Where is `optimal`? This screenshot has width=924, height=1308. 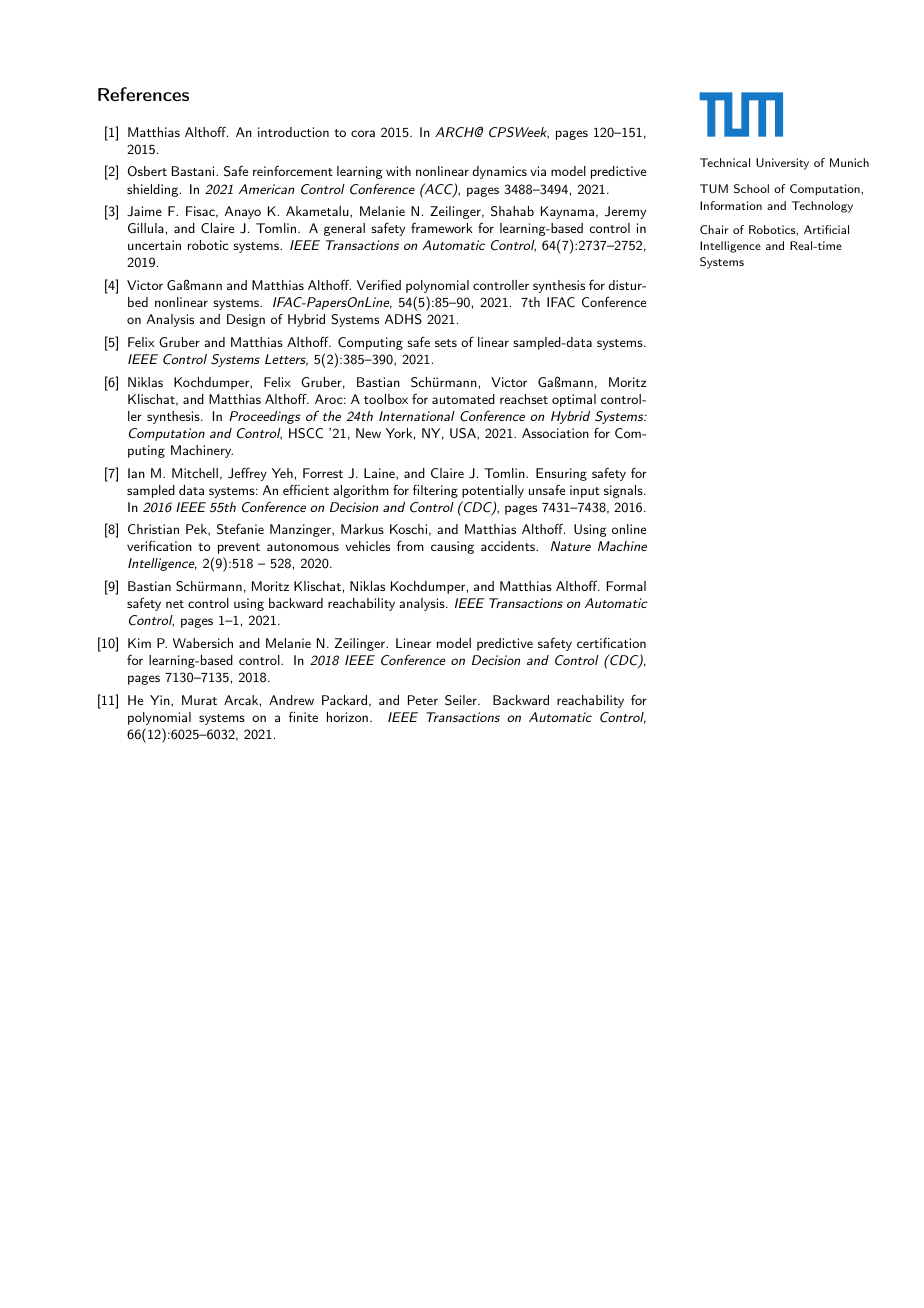
optimal is located at coordinates (574, 400).
